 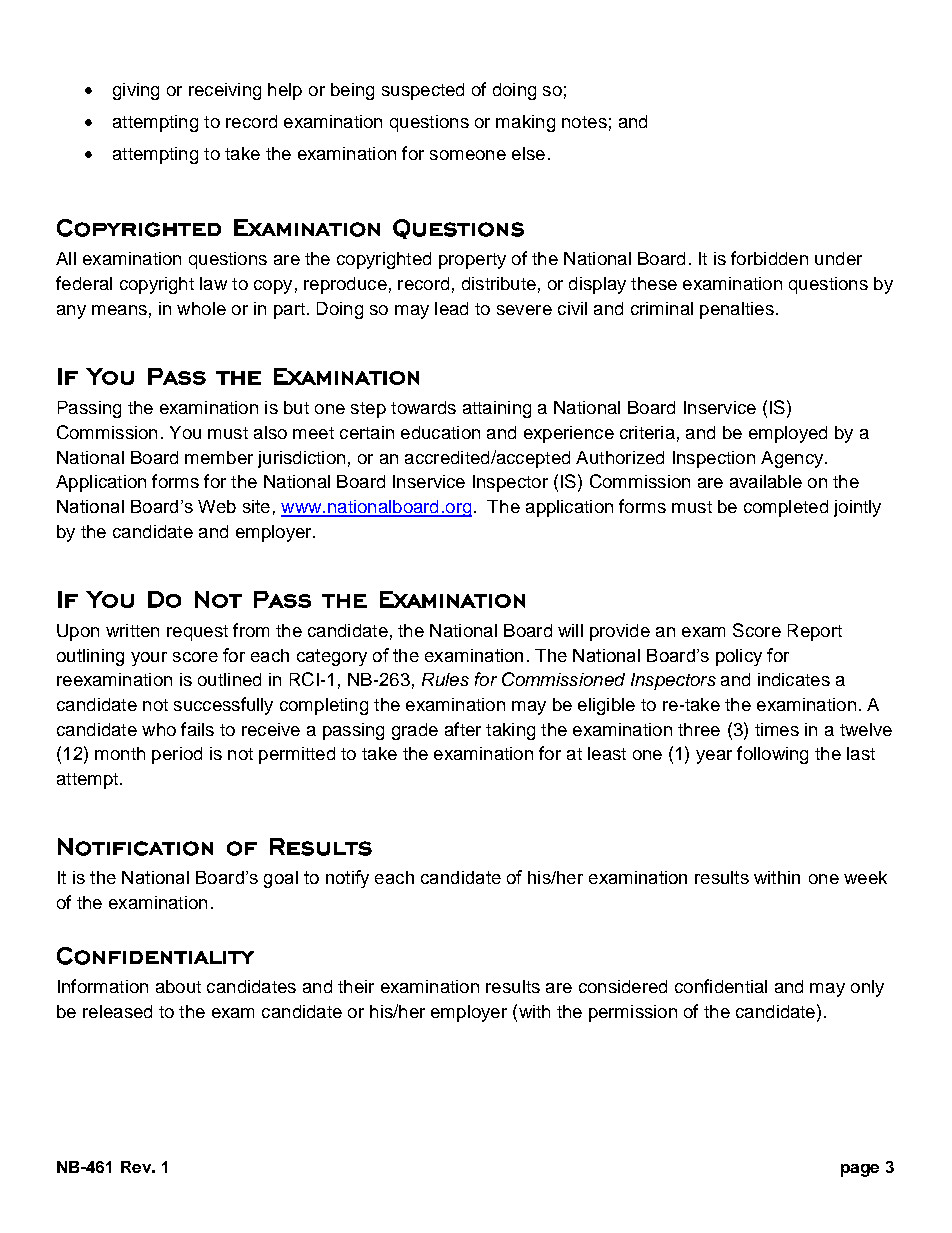 I want to click on notify, so click(x=347, y=879).
